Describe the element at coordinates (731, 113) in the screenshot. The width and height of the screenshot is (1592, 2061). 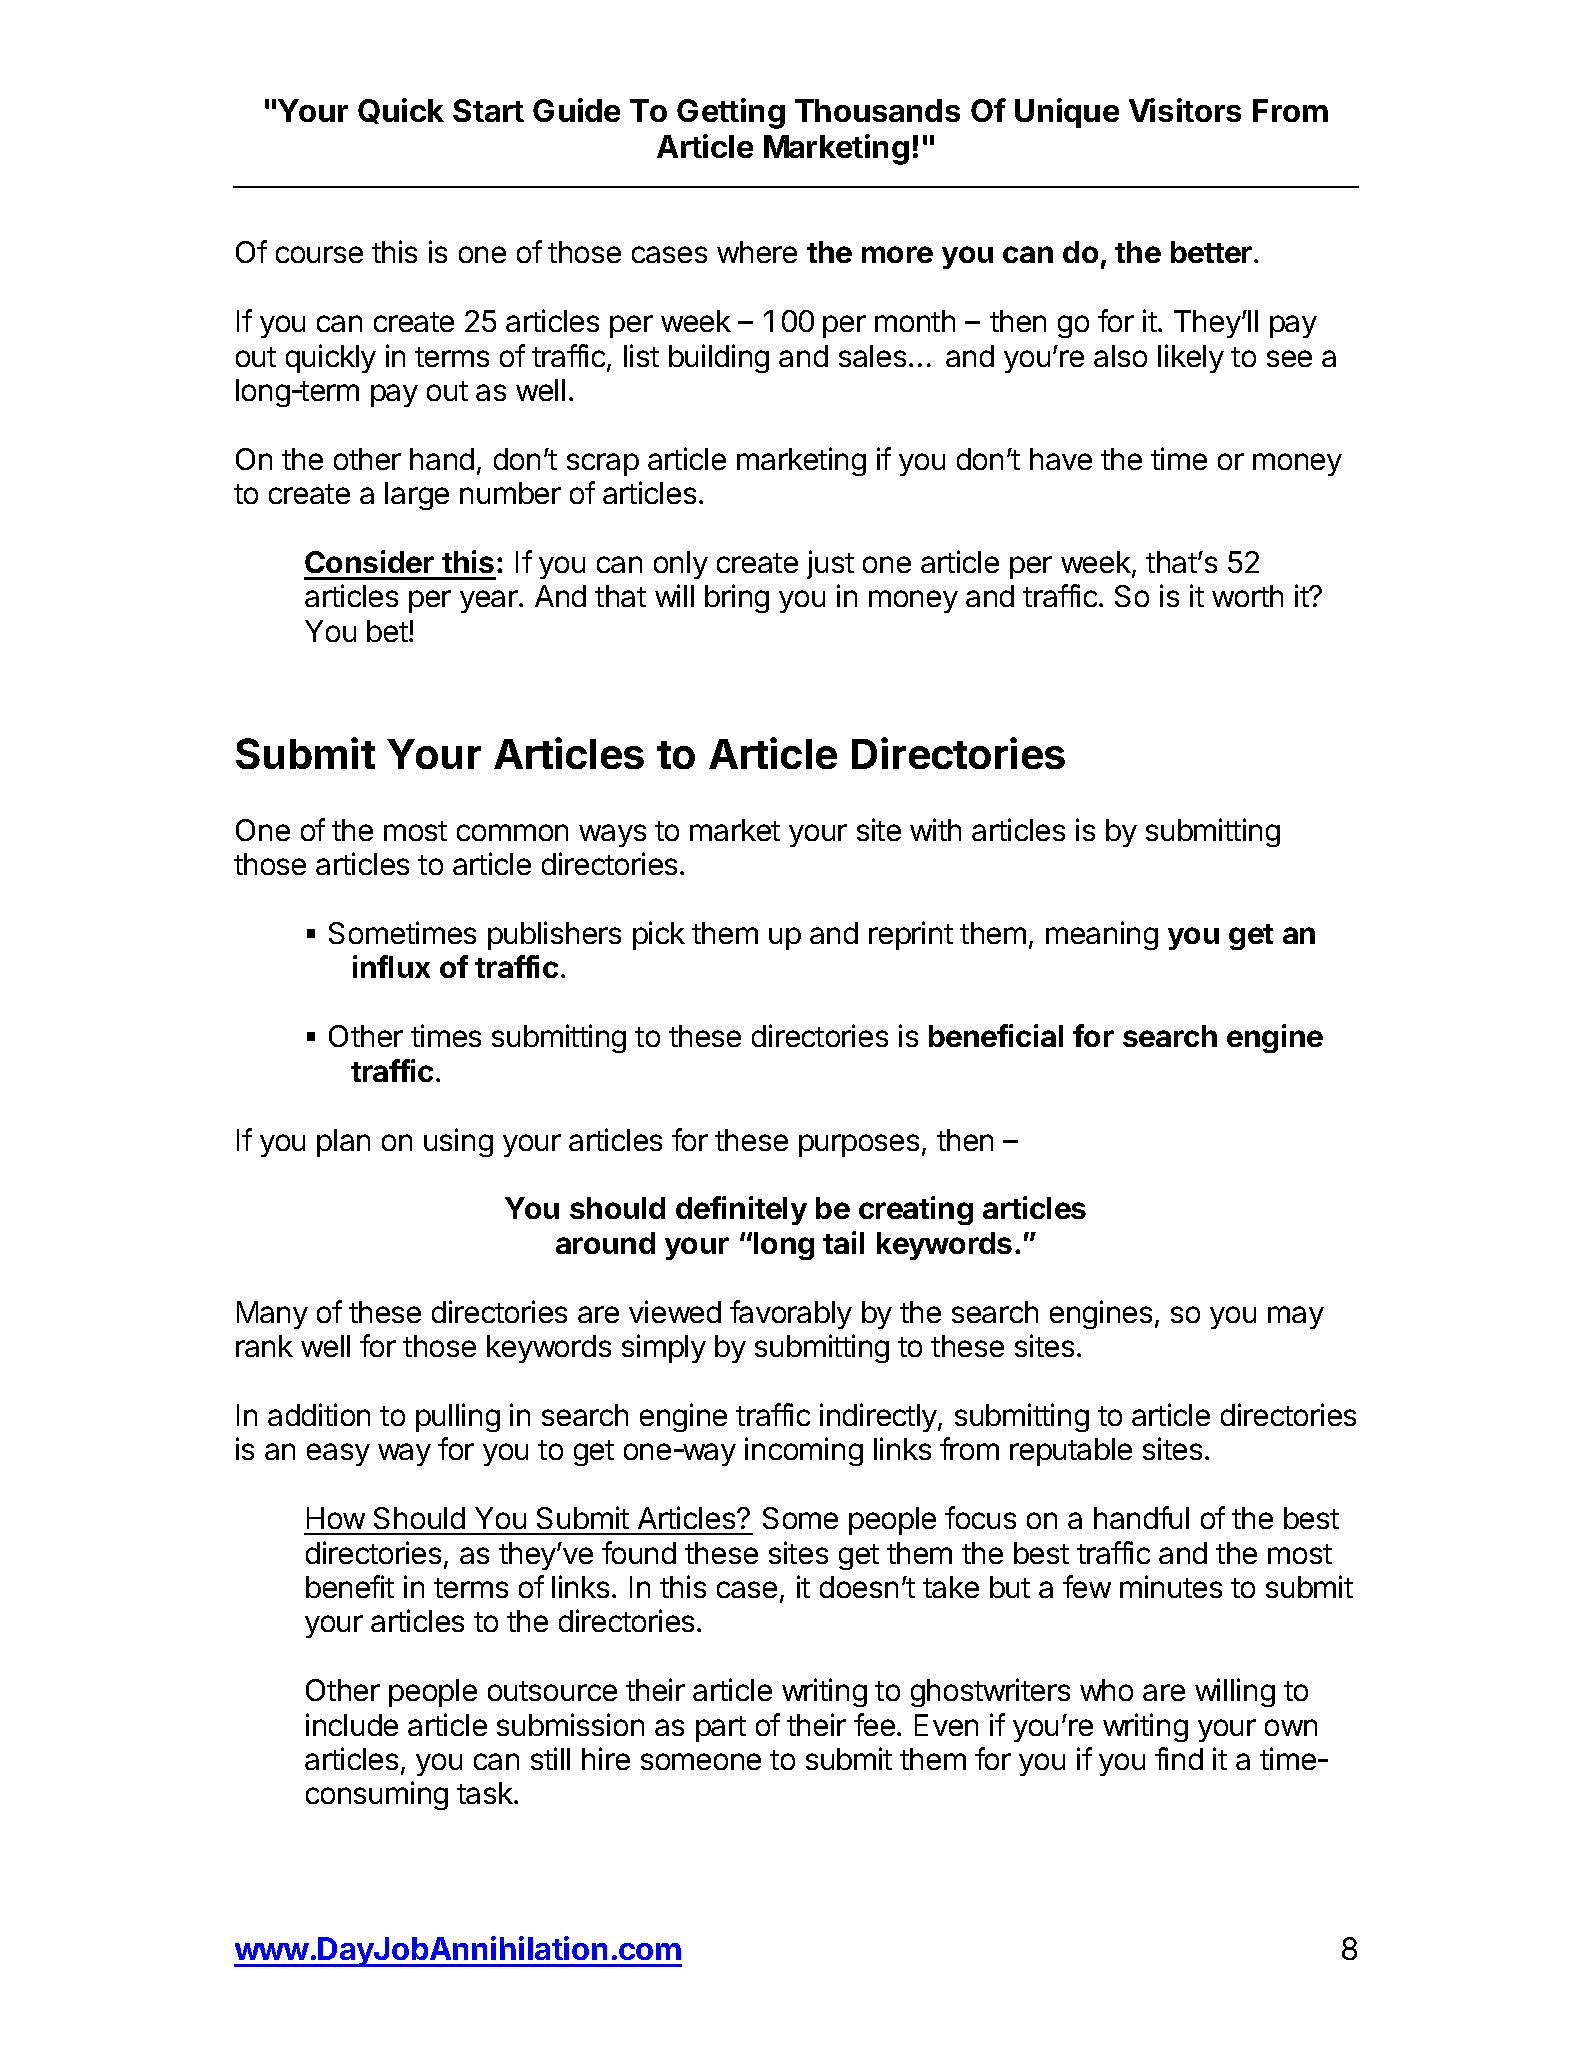
I see `Getting` at that location.
